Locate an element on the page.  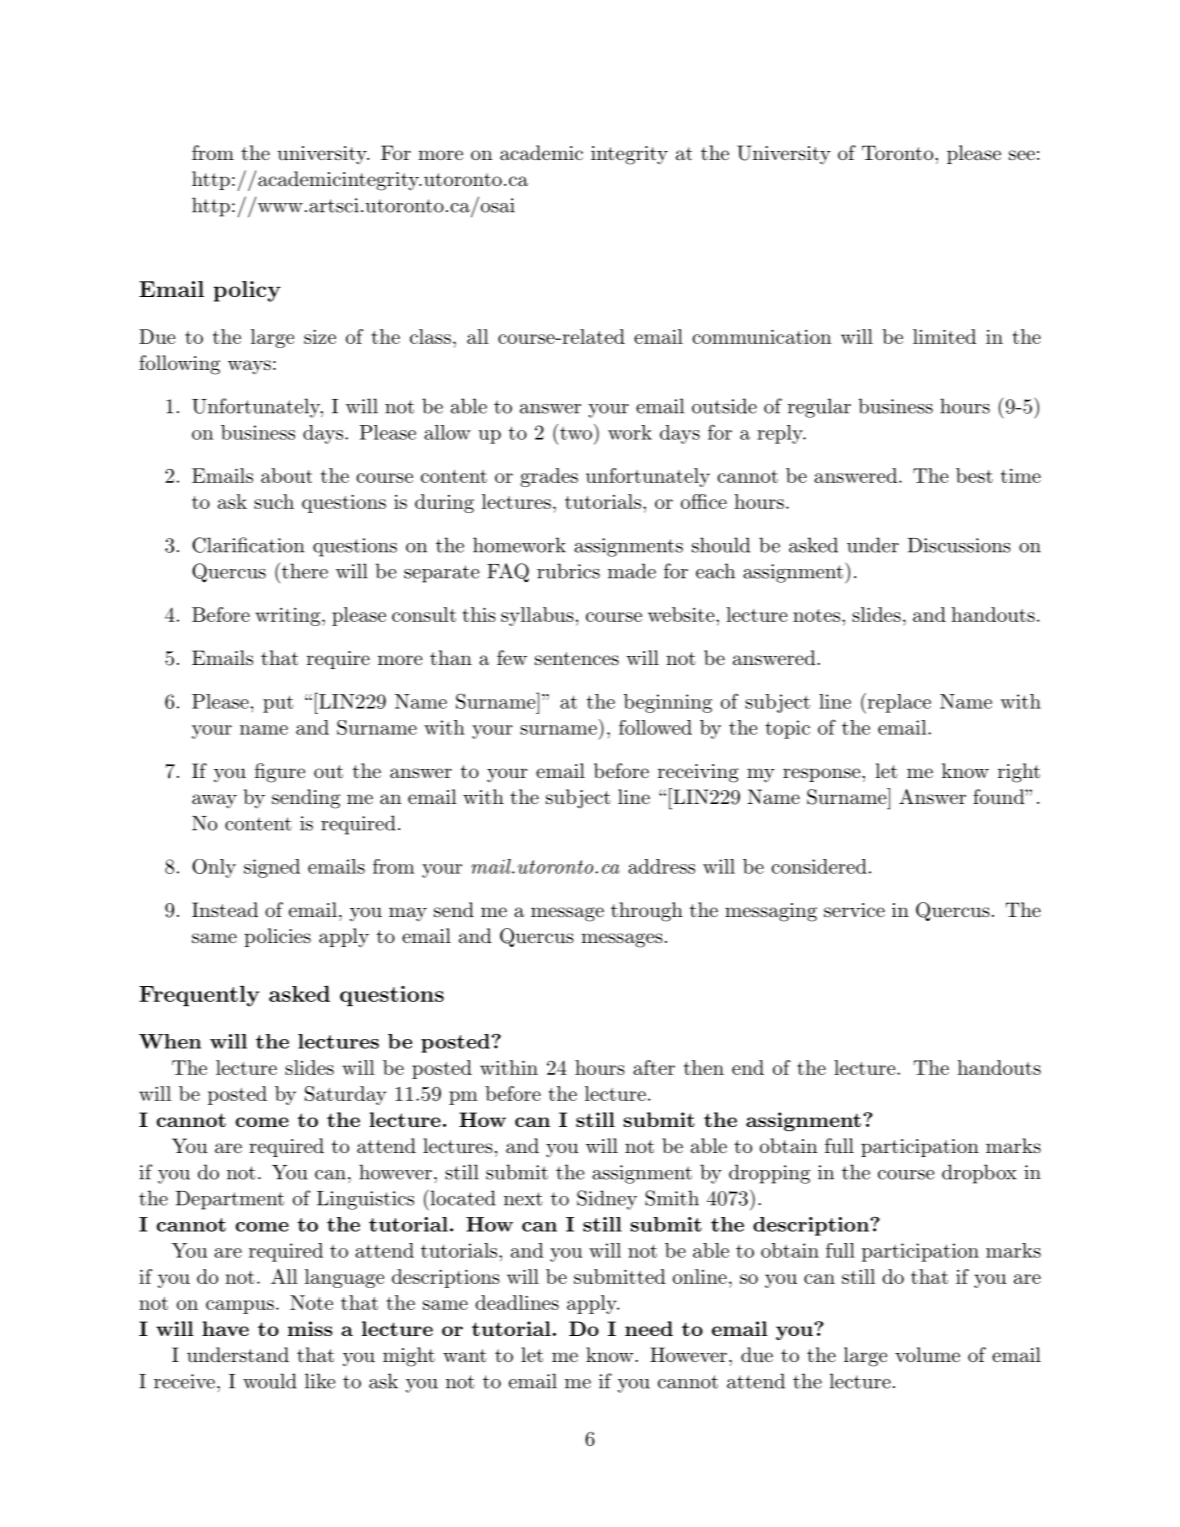
miss is located at coordinates (310, 1328).
